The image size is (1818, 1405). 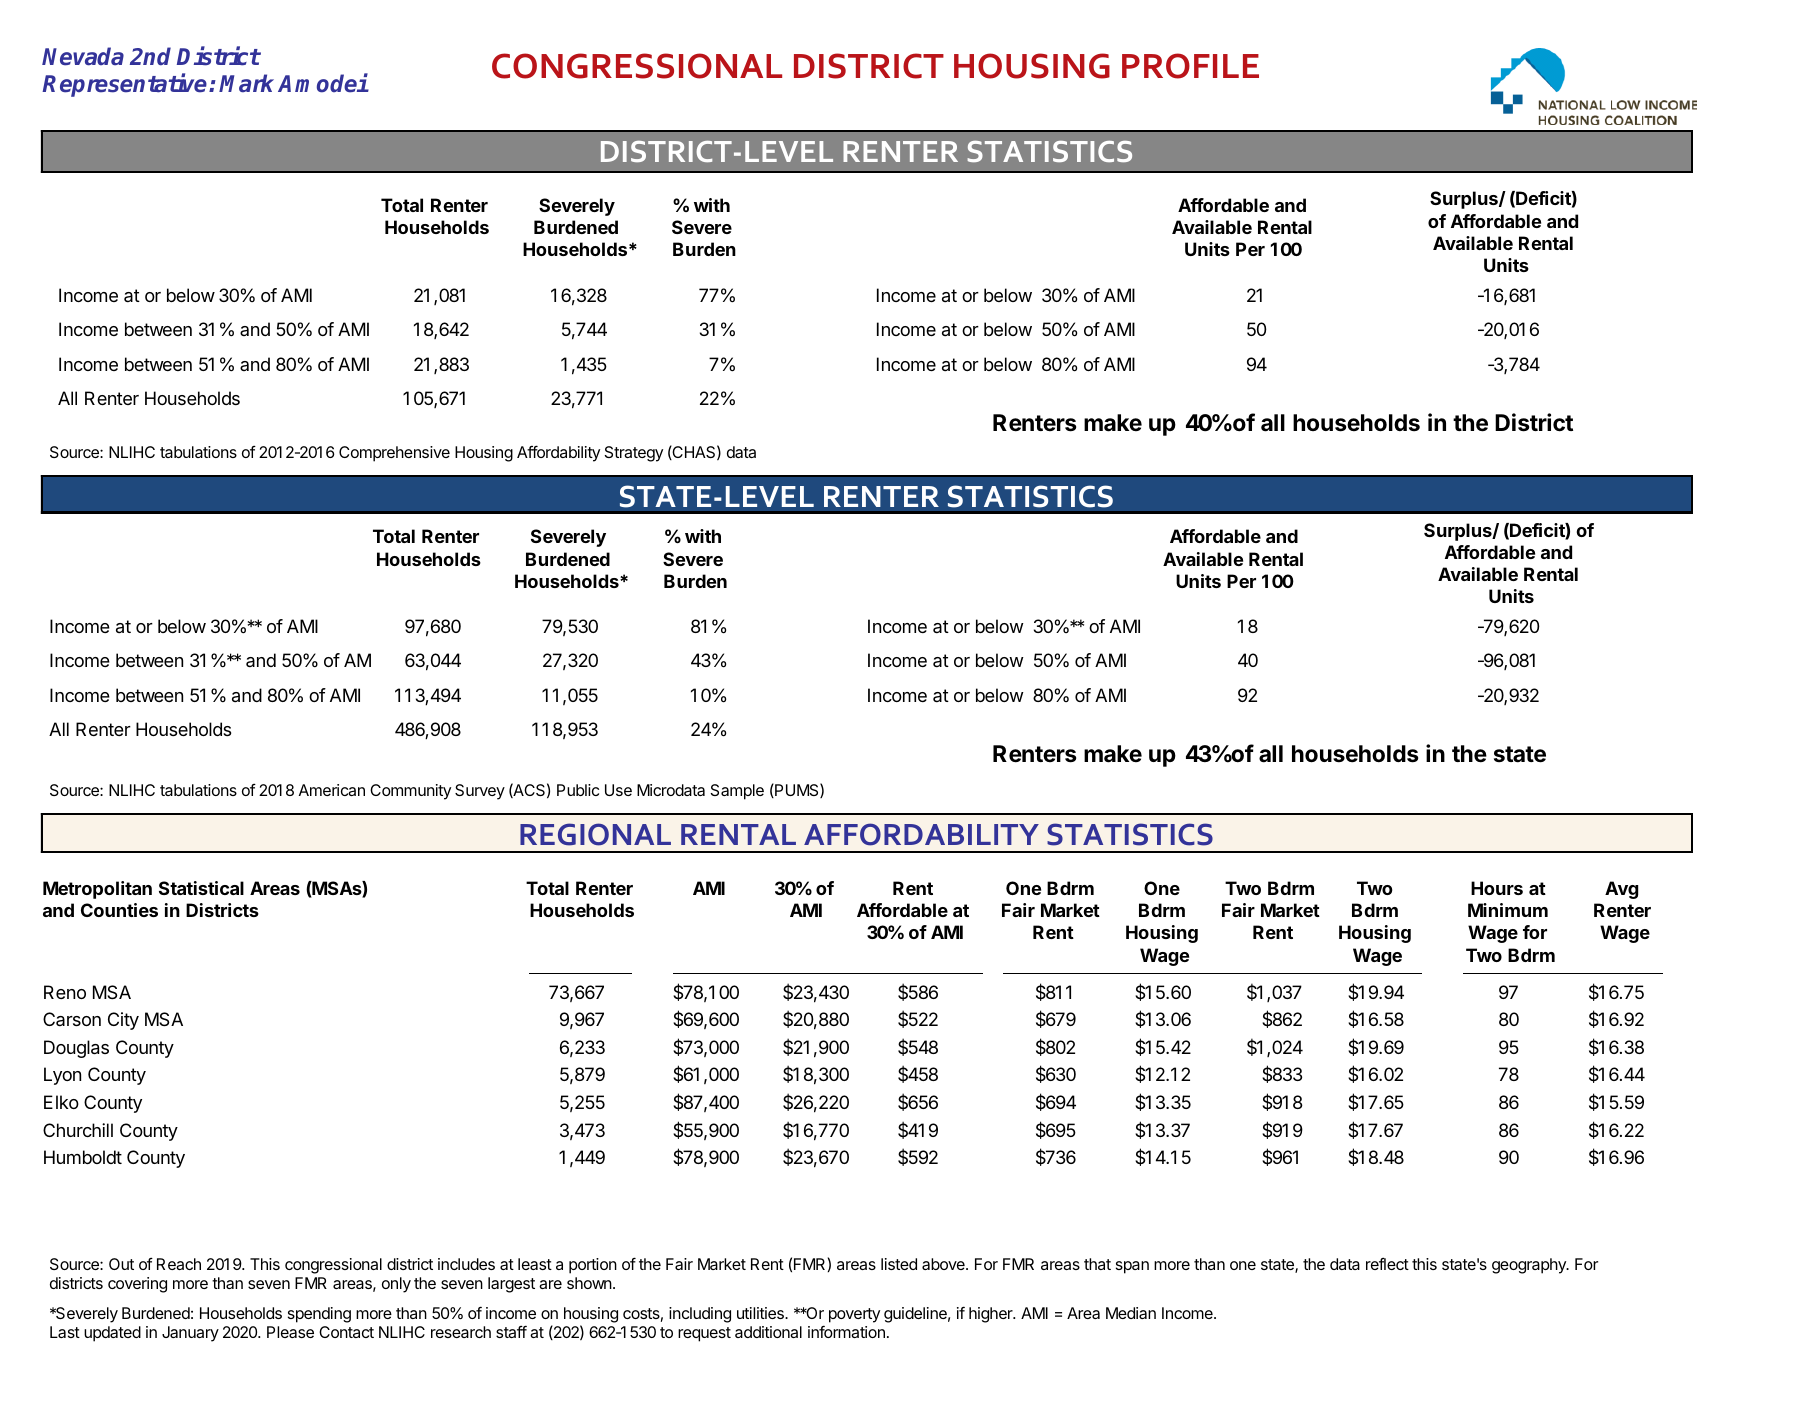 What do you see at coordinates (332, 790) in the screenshot?
I see `American` at bounding box center [332, 790].
